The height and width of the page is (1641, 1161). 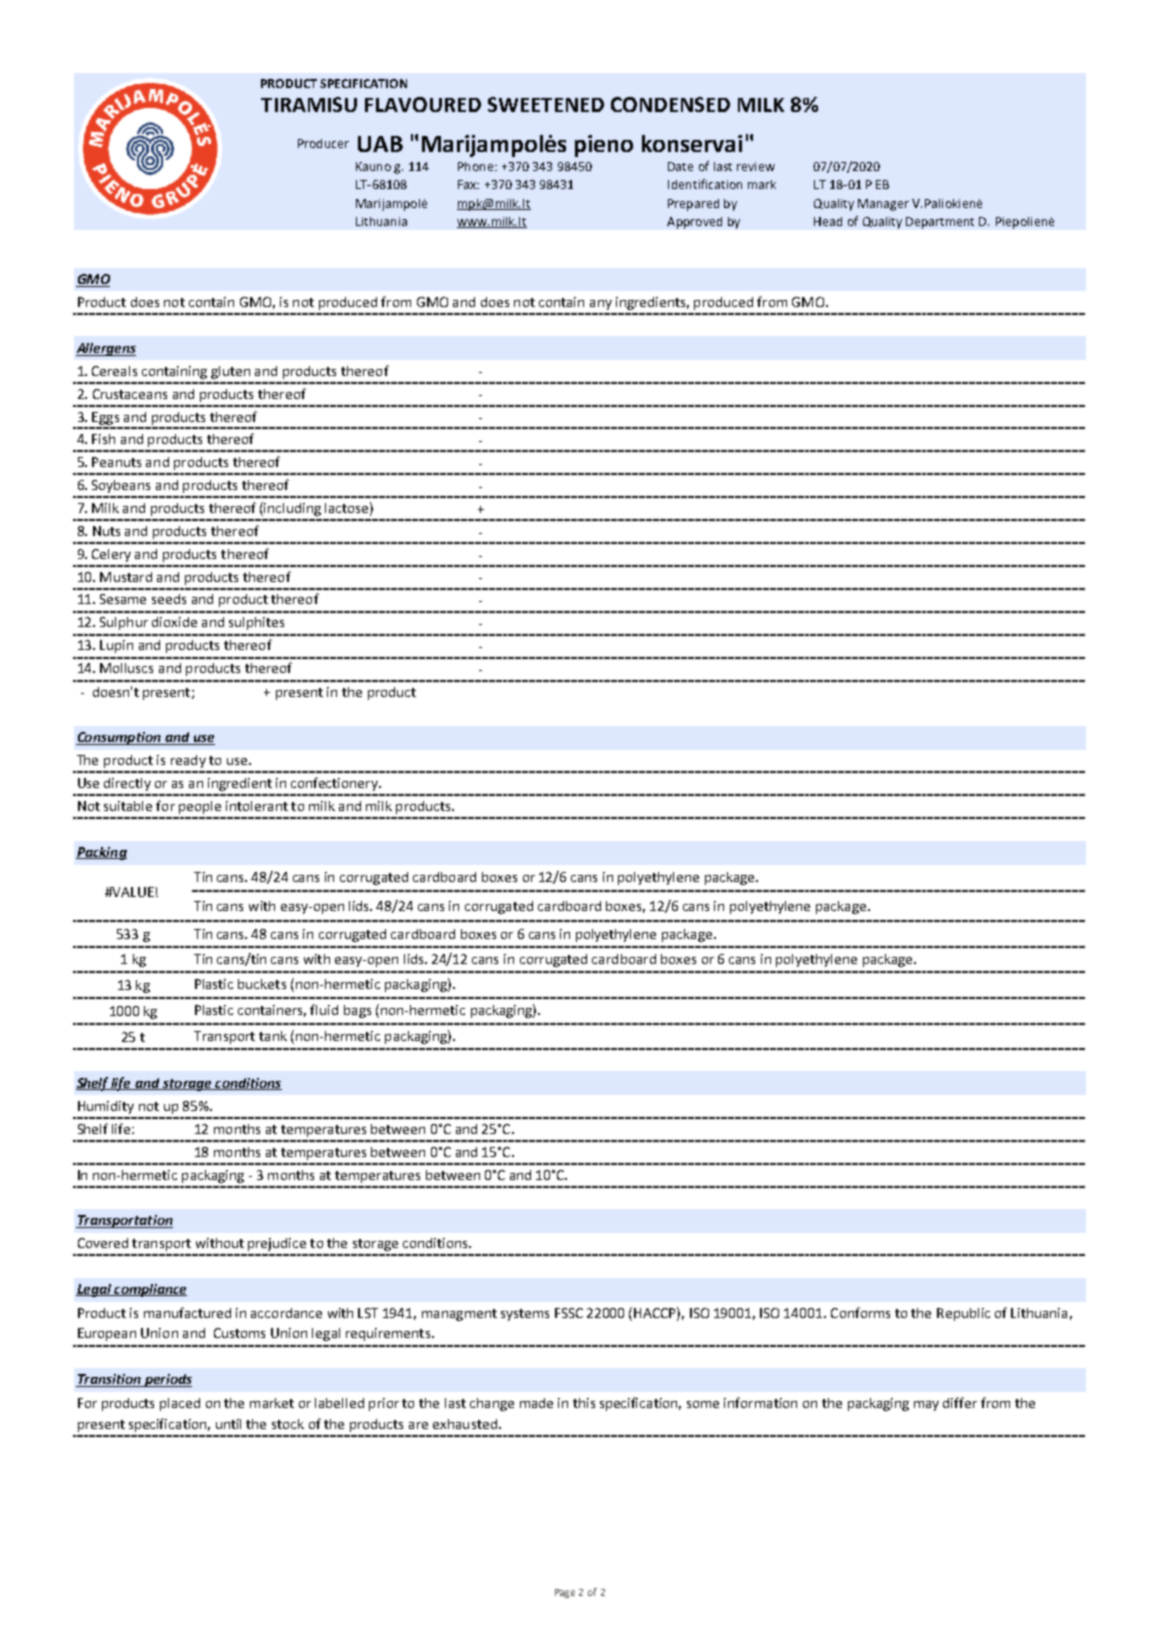 What do you see at coordinates (883, 205) in the page?
I see `Manager` at bounding box center [883, 205].
